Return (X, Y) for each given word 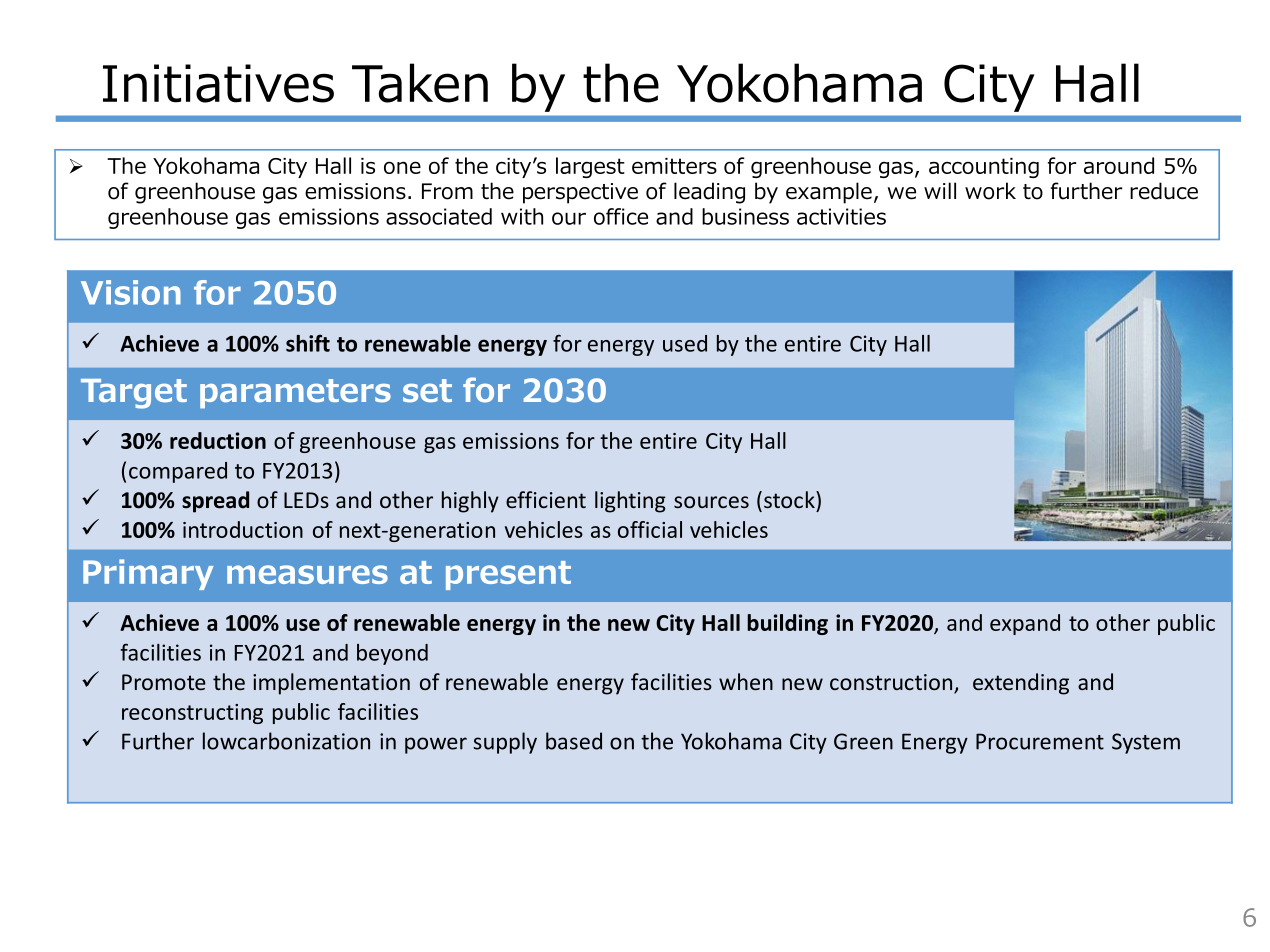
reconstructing (192, 714)
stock (790, 499)
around (1119, 165)
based (574, 741)
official (650, 529)
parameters (295, 393)
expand (1025, 624)
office (621, 216)
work (990, 191)
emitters (674, 166)
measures (307, 574)
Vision (131, 292)
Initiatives (218, 83)
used (685, 343)
